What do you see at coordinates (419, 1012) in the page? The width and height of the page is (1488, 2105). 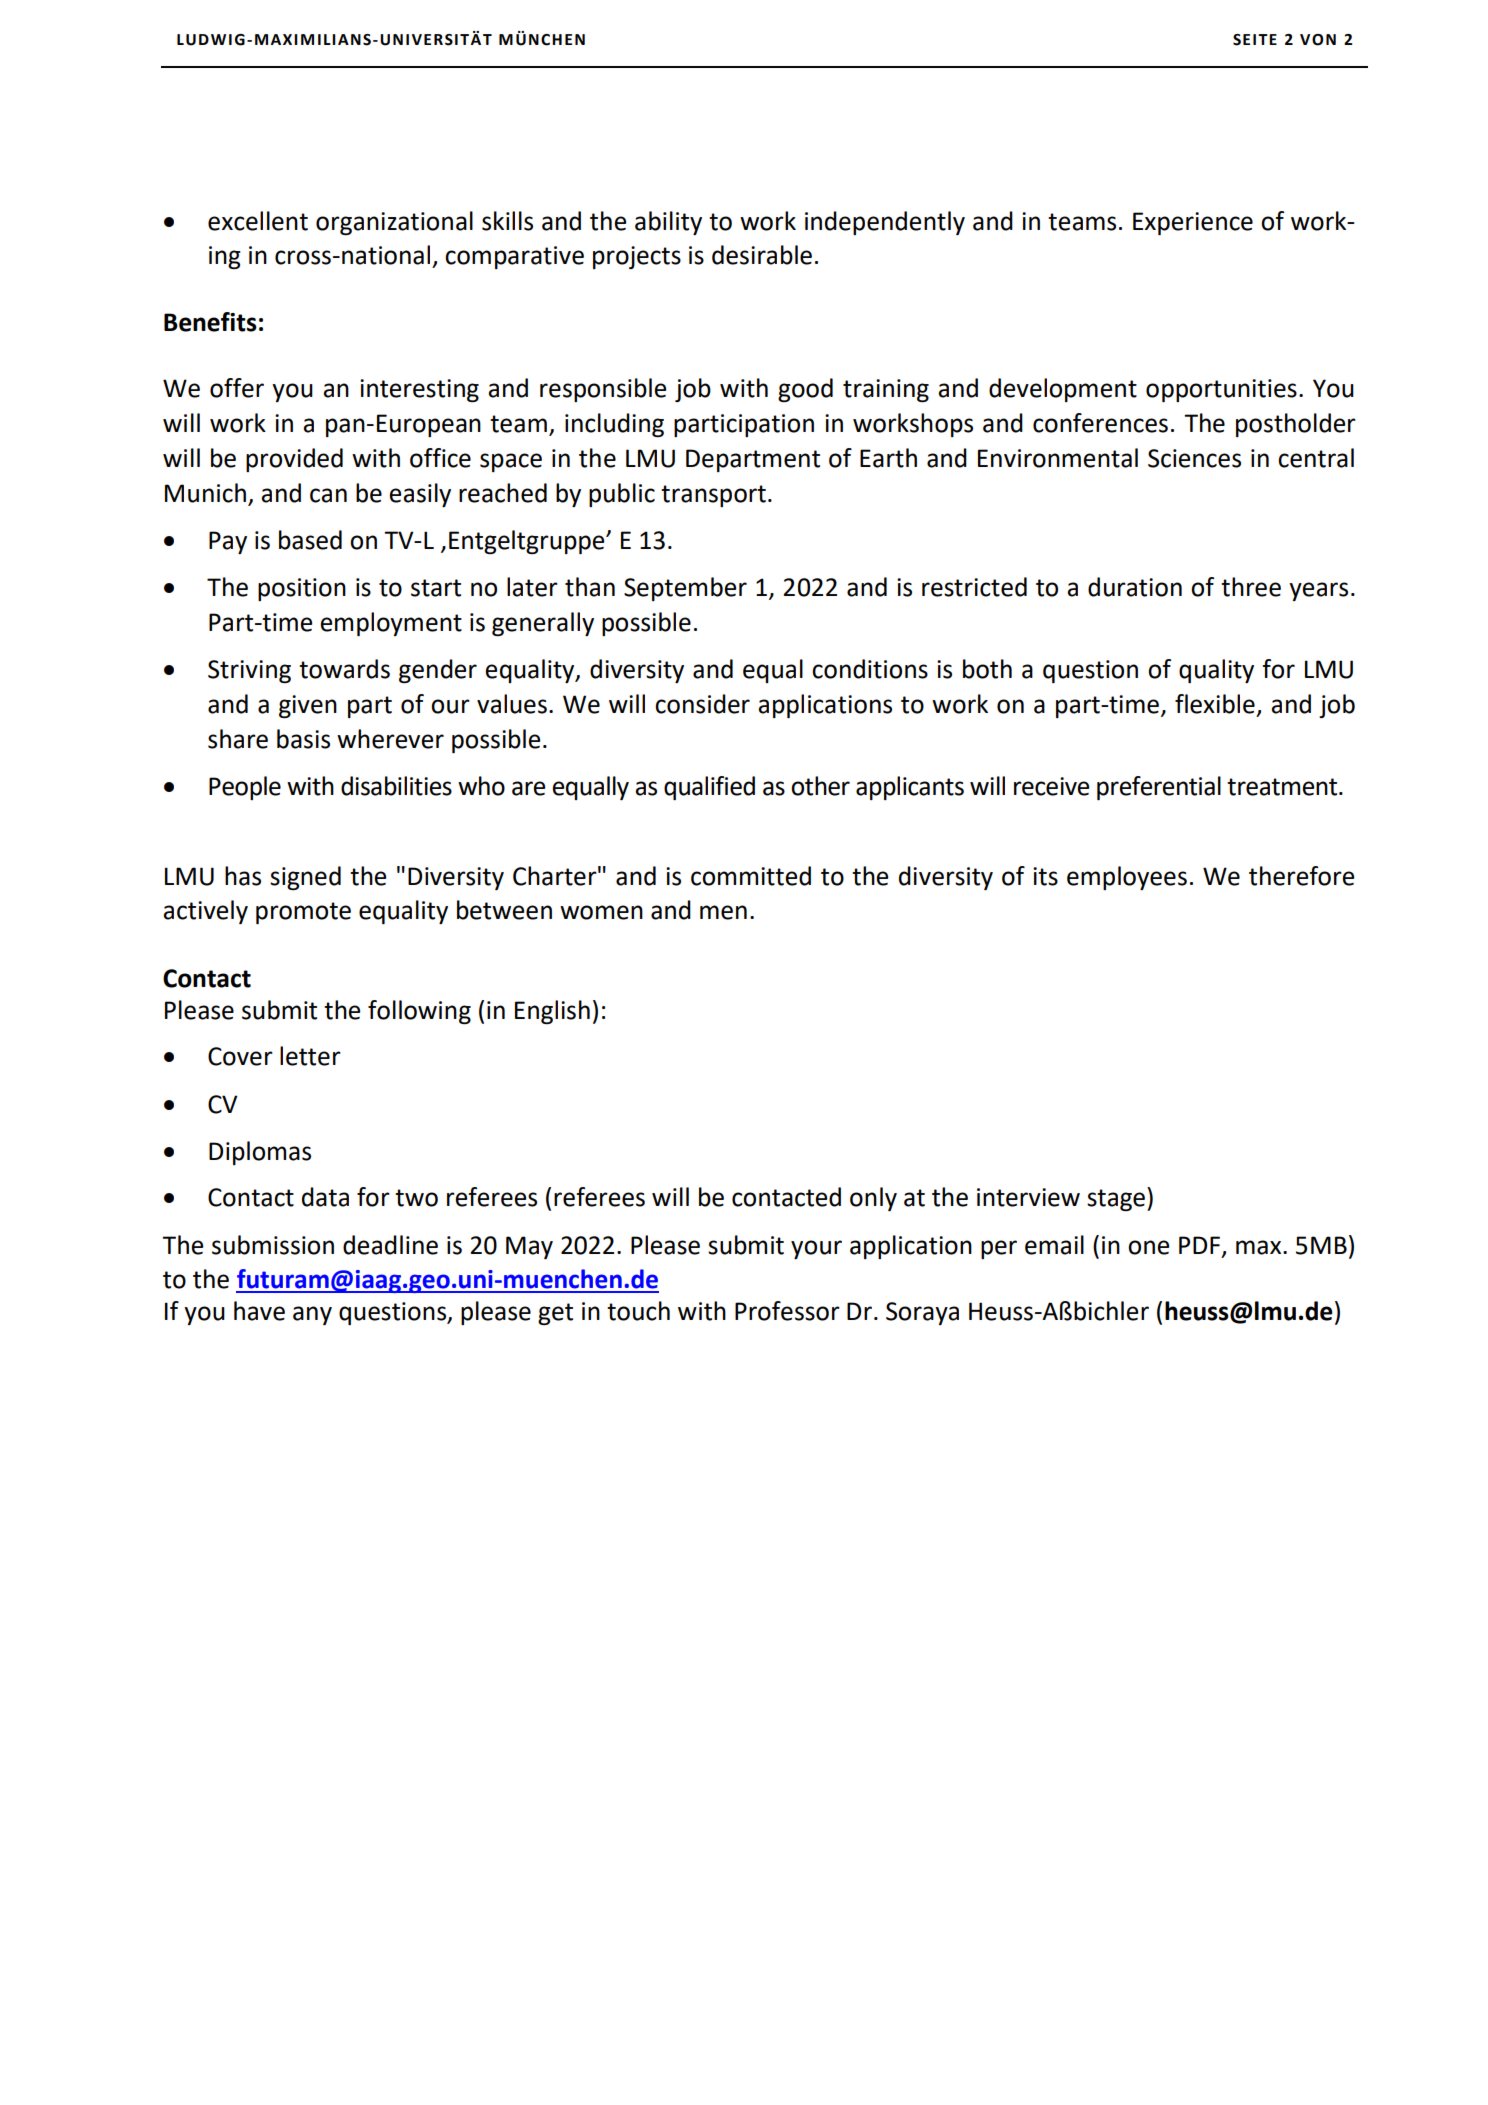 I see `following` at bounding box center [419, 1012].
